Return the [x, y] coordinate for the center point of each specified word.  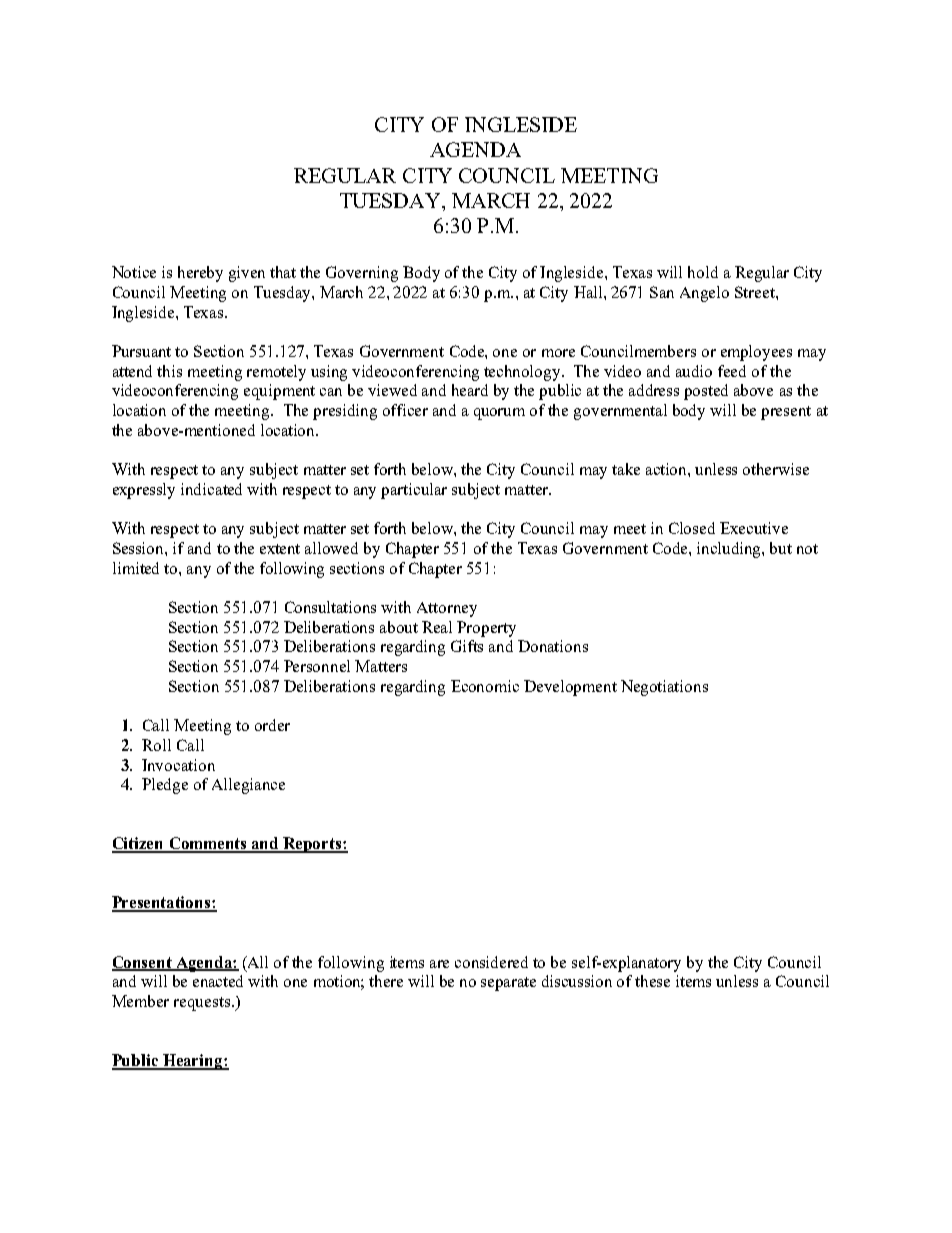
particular [414, 491]
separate [508, 984]
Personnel [317, 666]
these [652, 981]
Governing [362, 274]
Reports [312, 845]
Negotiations [664, 688]
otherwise [776, 469]
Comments [208, 844]
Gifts [467, 646]
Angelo [704, 294]
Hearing [193, 1062]
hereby [200, 274]
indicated [211, 489]
